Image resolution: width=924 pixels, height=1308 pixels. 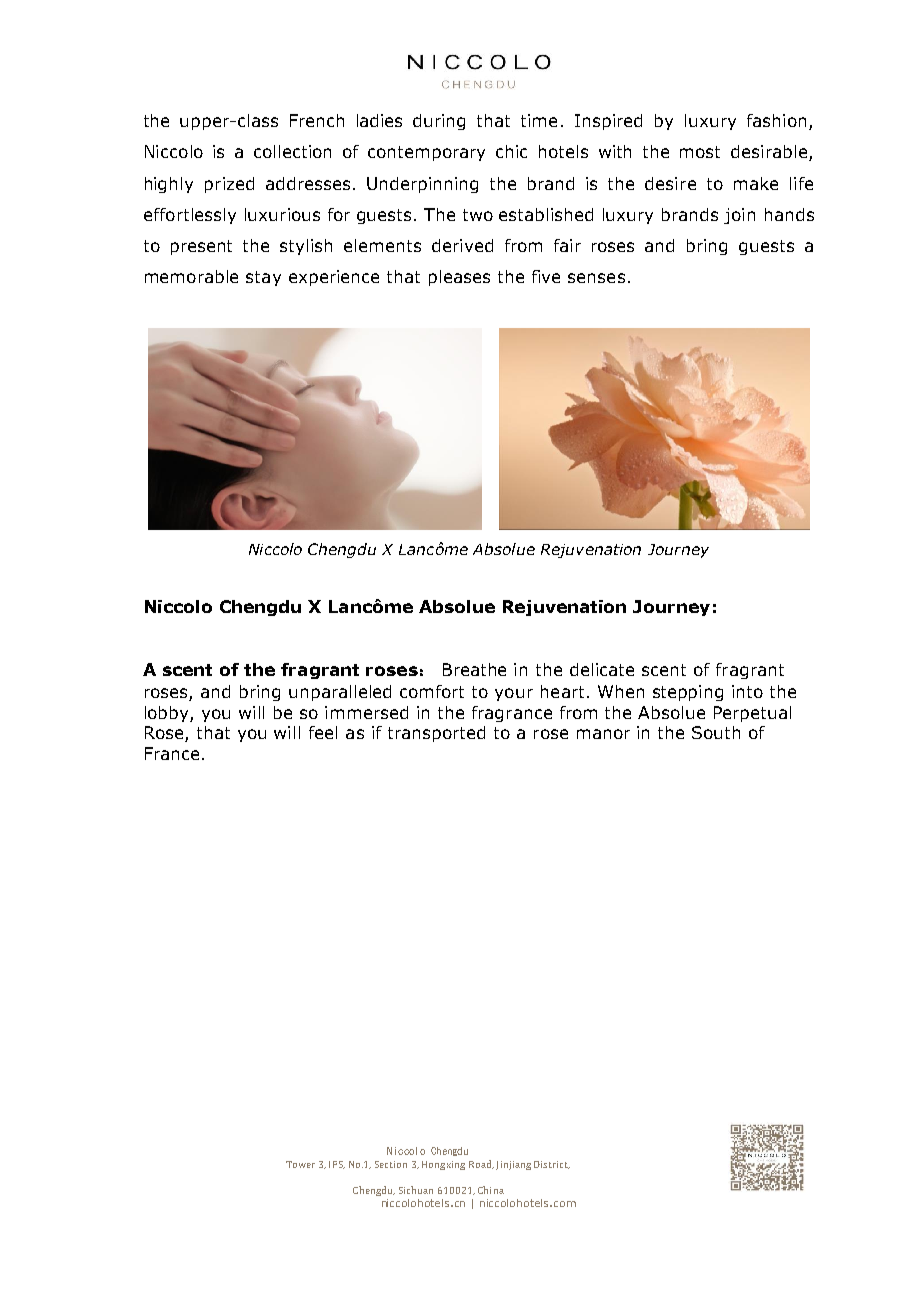 What do you see at coordinates (300, 1164) in the screenshot?
I see `Tower` at bounding box center [300, 1164].
